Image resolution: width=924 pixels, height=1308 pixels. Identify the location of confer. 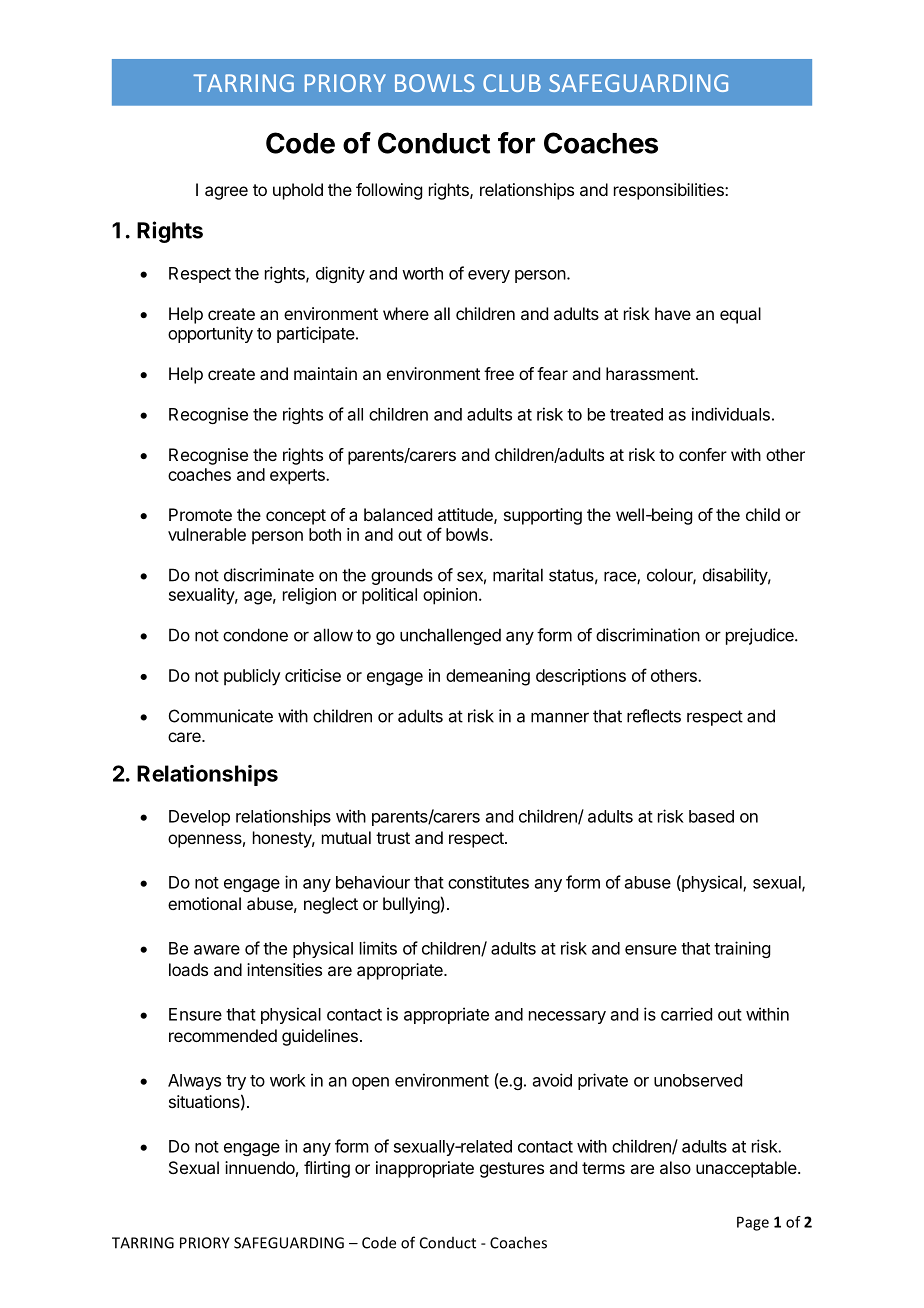
(703, 454).
